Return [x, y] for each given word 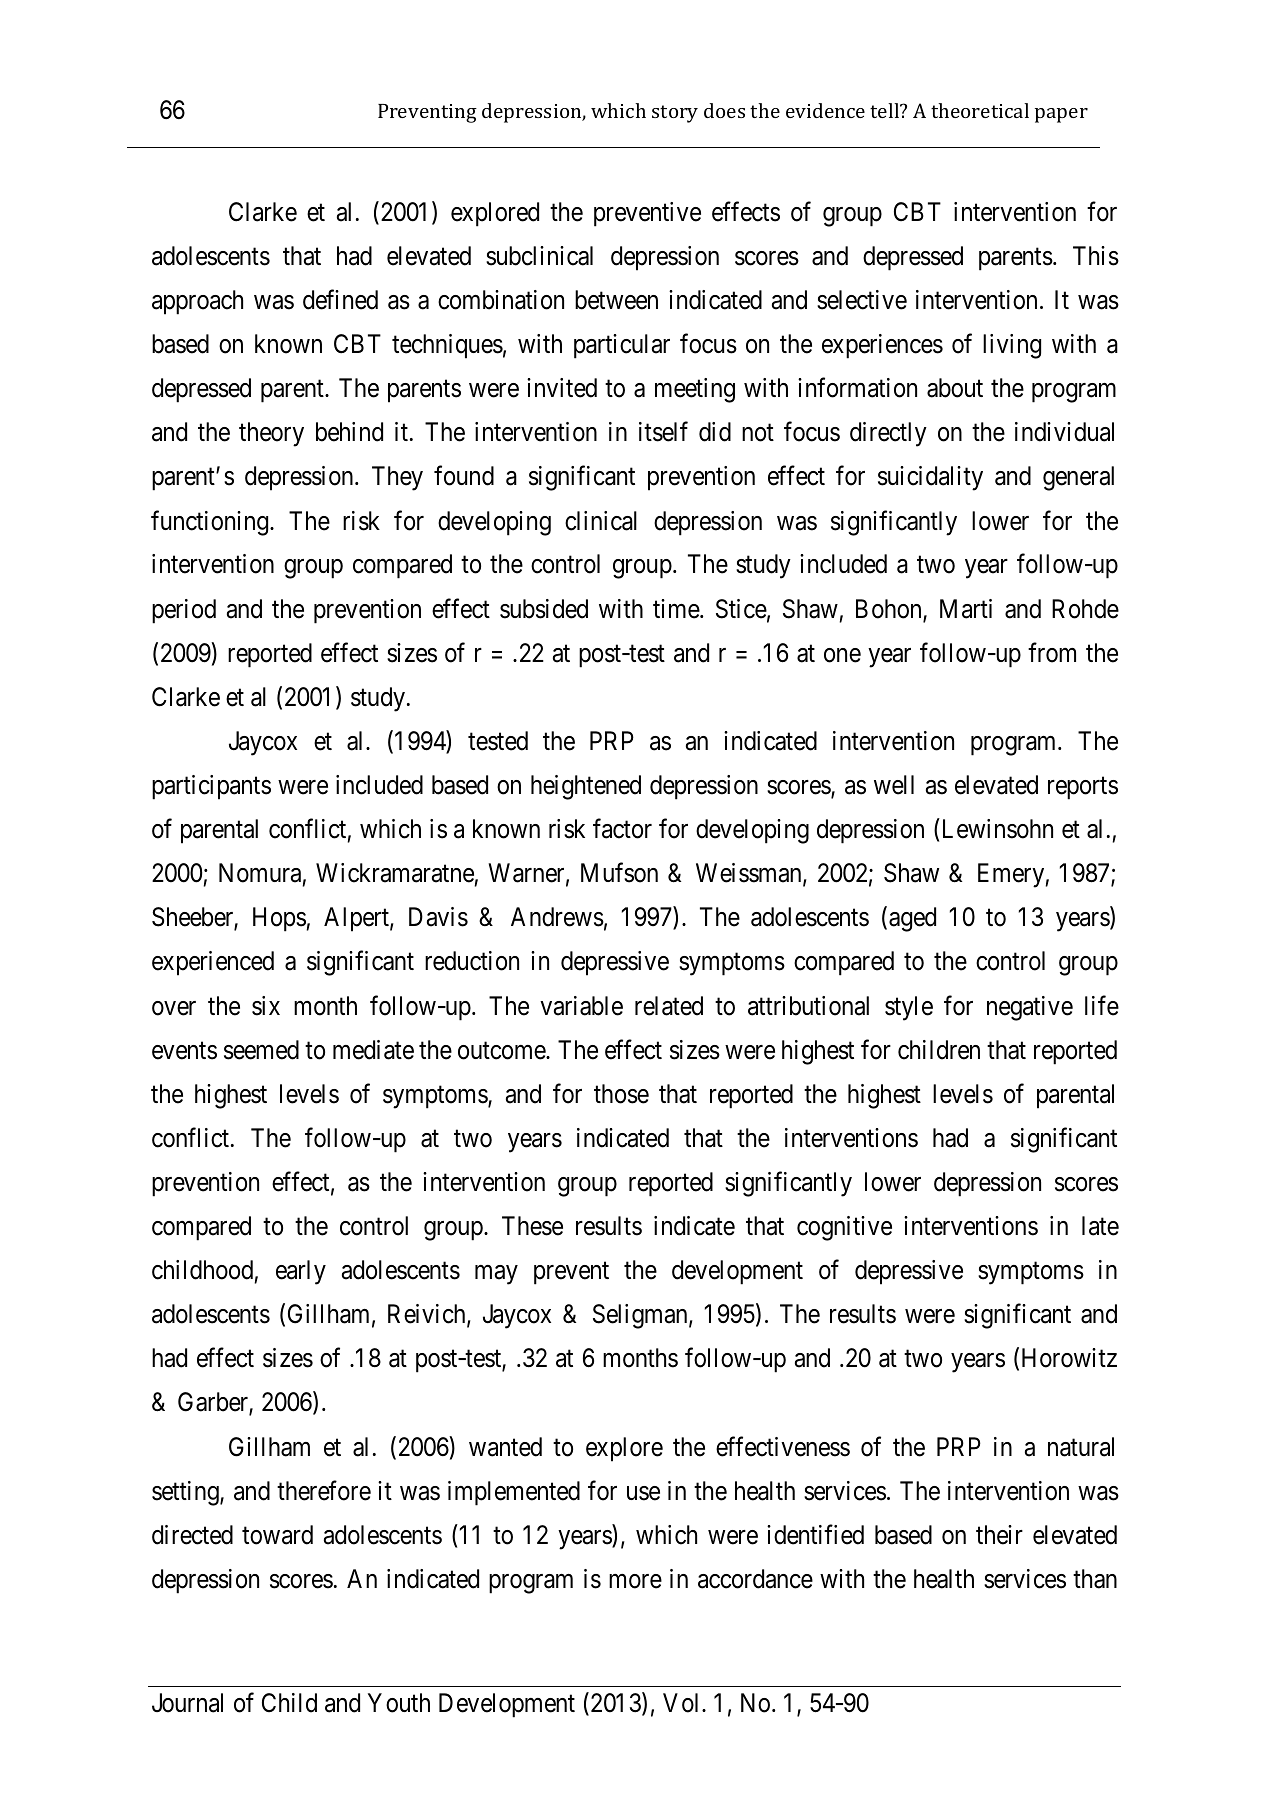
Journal [187, 1703]
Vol [683, 1703]
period [184, 611]
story [675, 114]
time [677, 609]
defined [340, 299]
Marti [966, 609]
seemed [261, 1050]
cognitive [844, 1228]
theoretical [980, 110]
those [621, 1094]
